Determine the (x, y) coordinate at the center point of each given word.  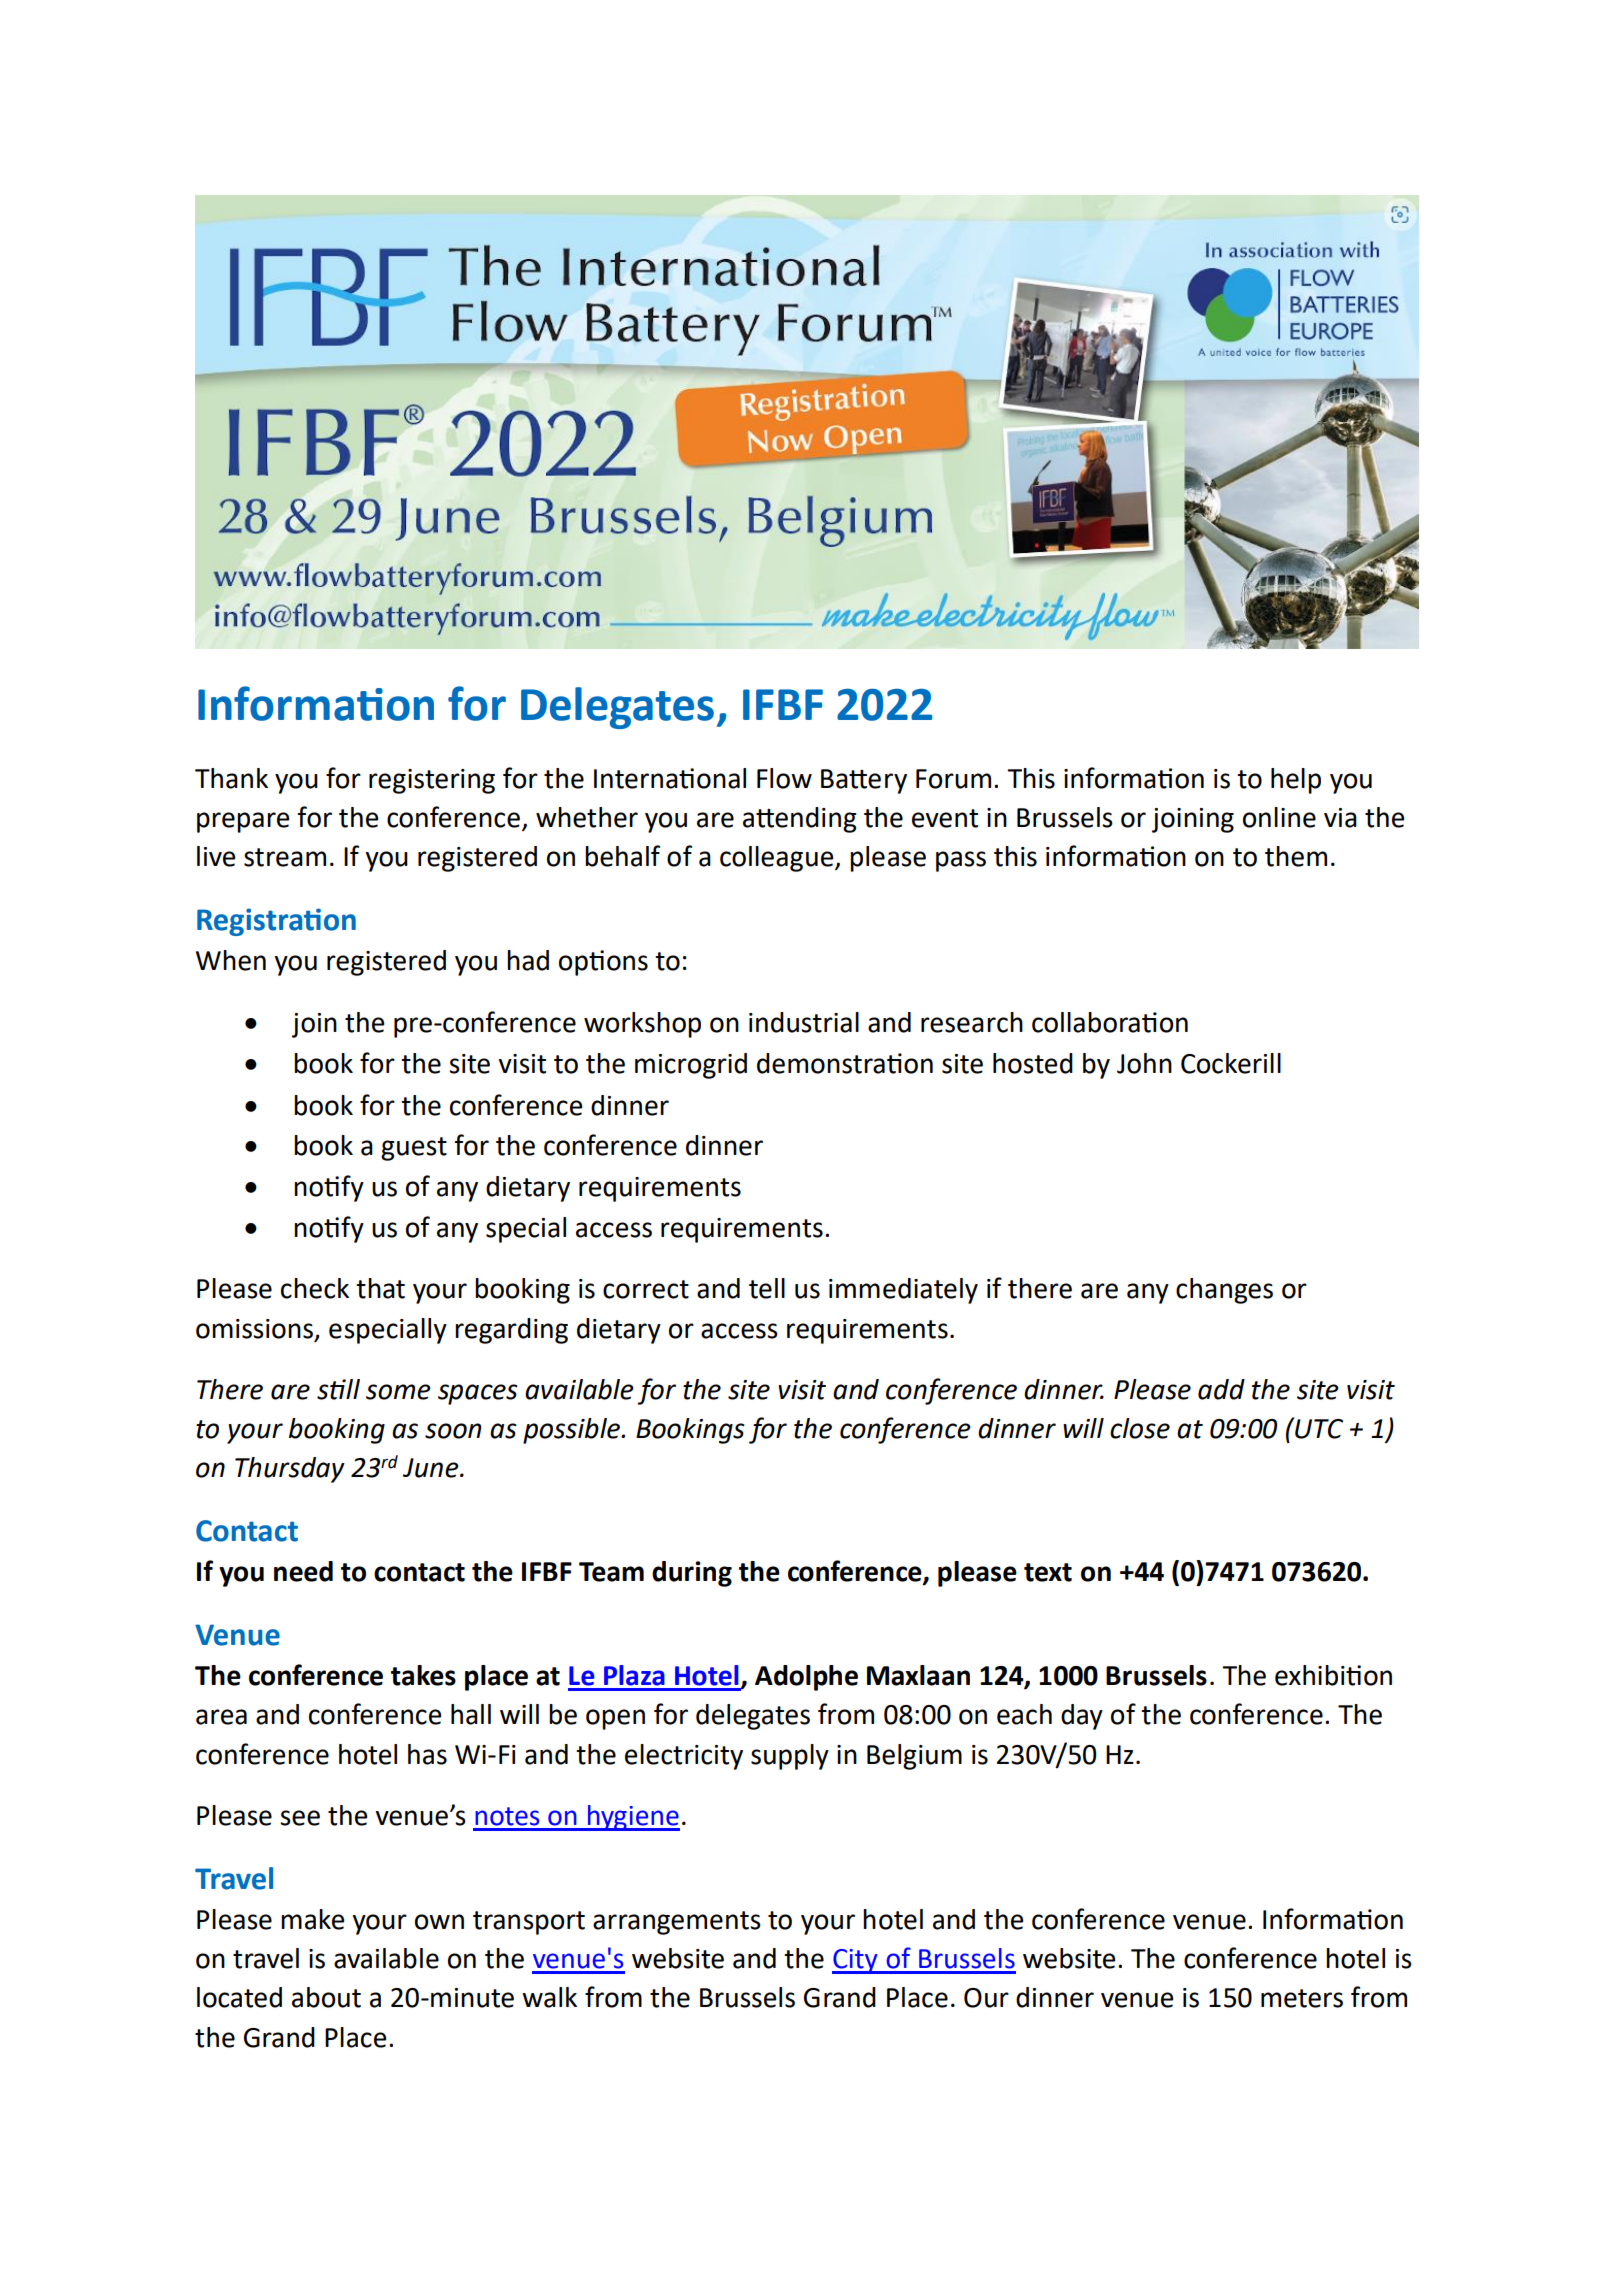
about (326, 1997)
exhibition (1333, 1675)
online (1279, 817)
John (1144, 1063)
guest (414, 1149)
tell (767, 1288)
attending (800, 820)
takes (423, 1675)
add (1221, 1389)
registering (432, 781)
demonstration (845, 1063)
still (338, 1389)
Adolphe (806, 1678)
